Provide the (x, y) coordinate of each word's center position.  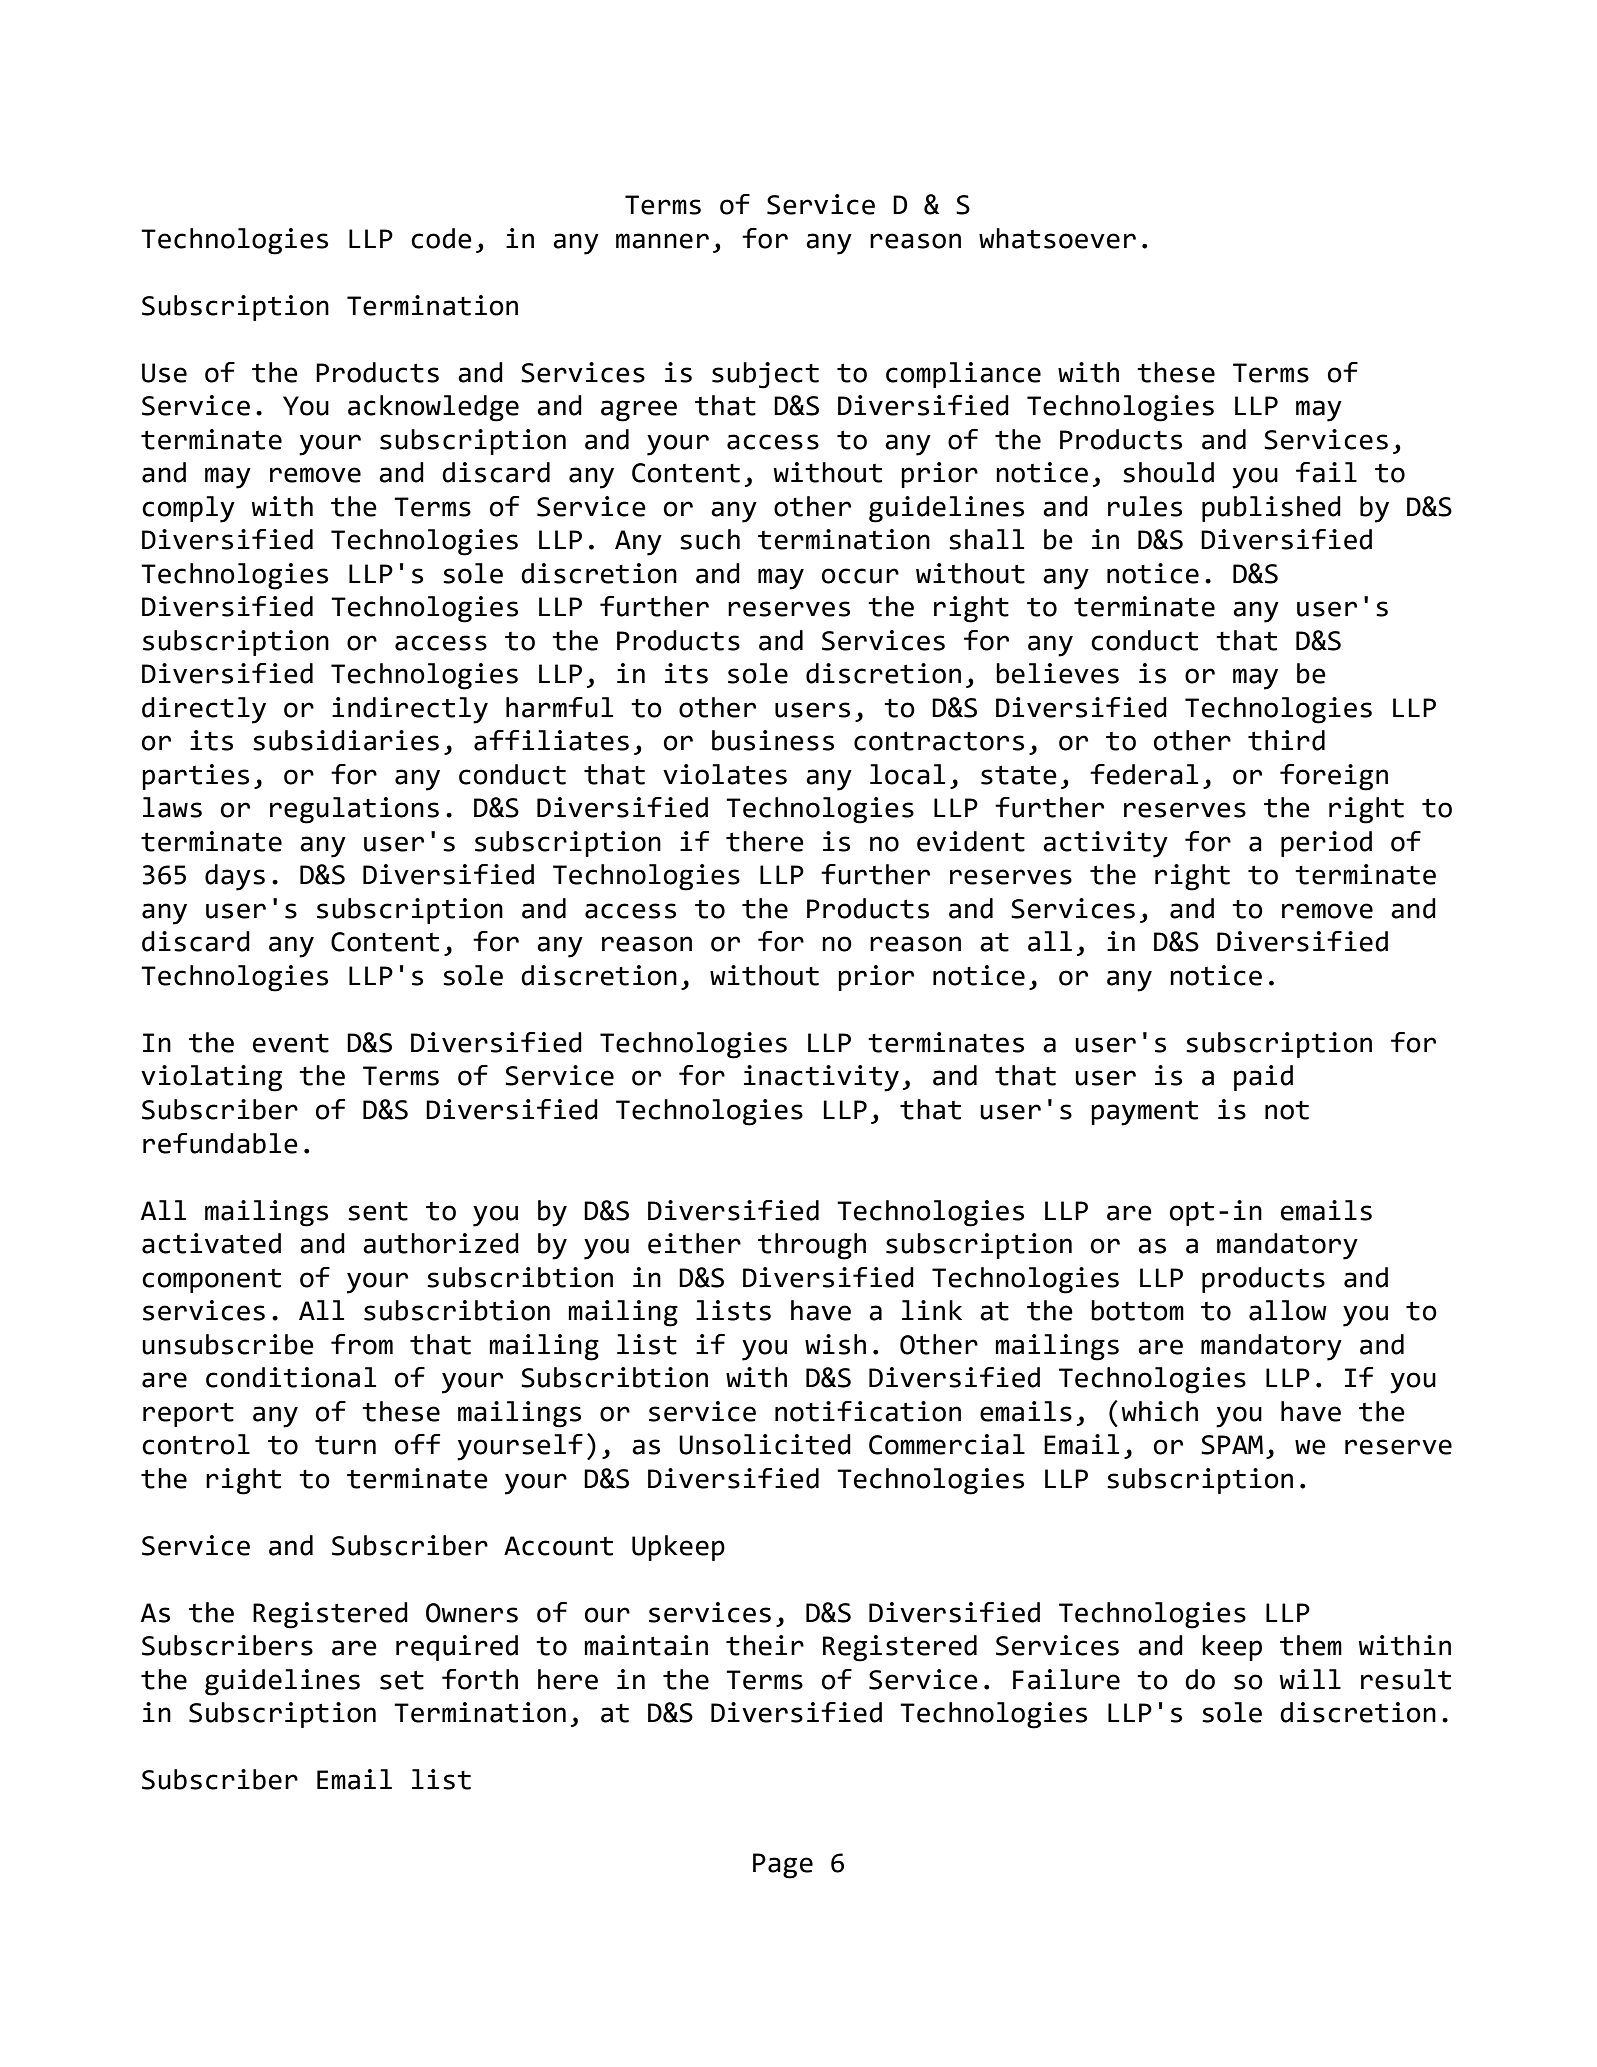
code (441, 238)
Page (783, 1866)
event (291, 1043)
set (402, 1680)
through (812, 1246)
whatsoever (1057, 238)
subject (765, 375)
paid (1263, 1078)
